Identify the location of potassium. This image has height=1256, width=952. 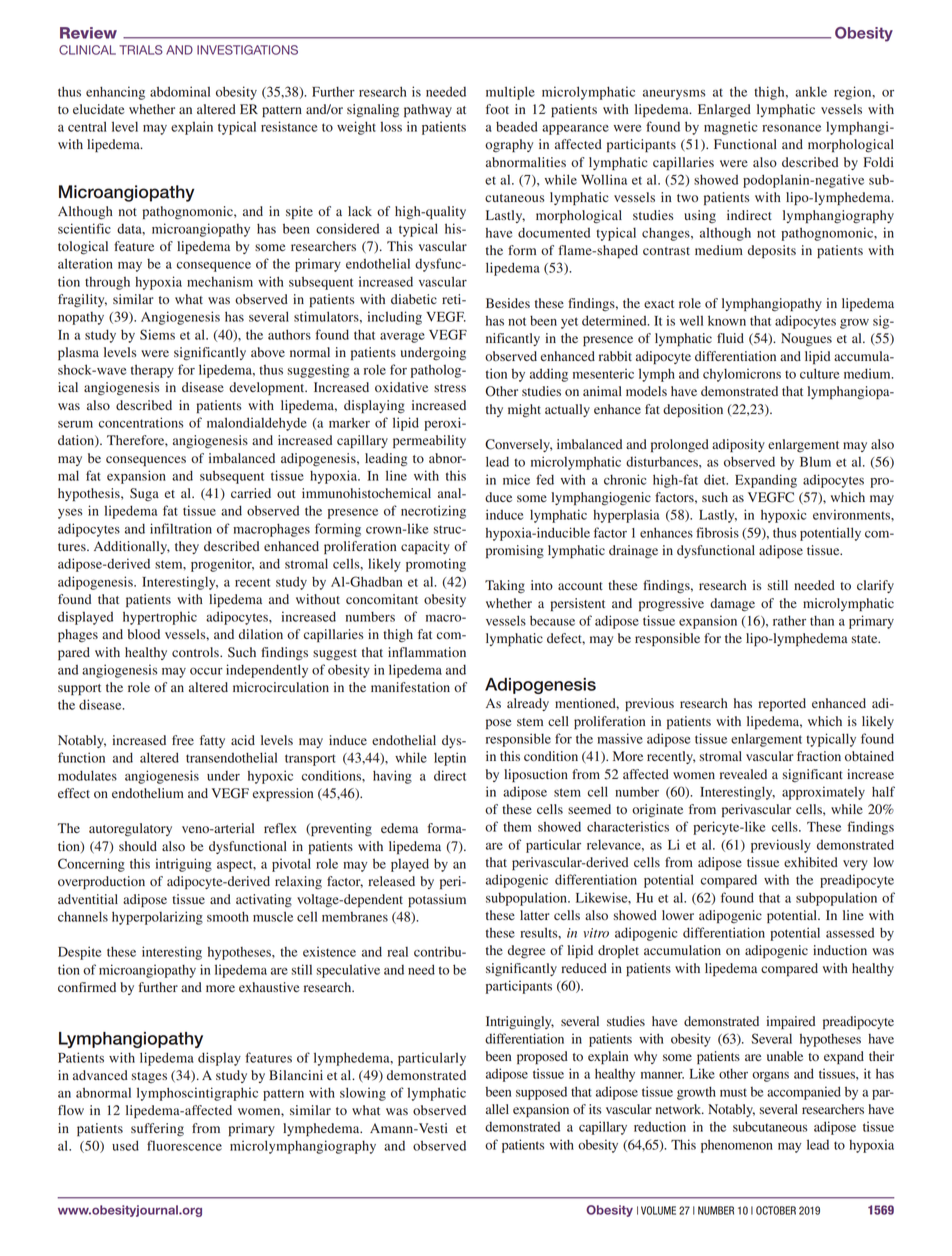
(437, 900).
